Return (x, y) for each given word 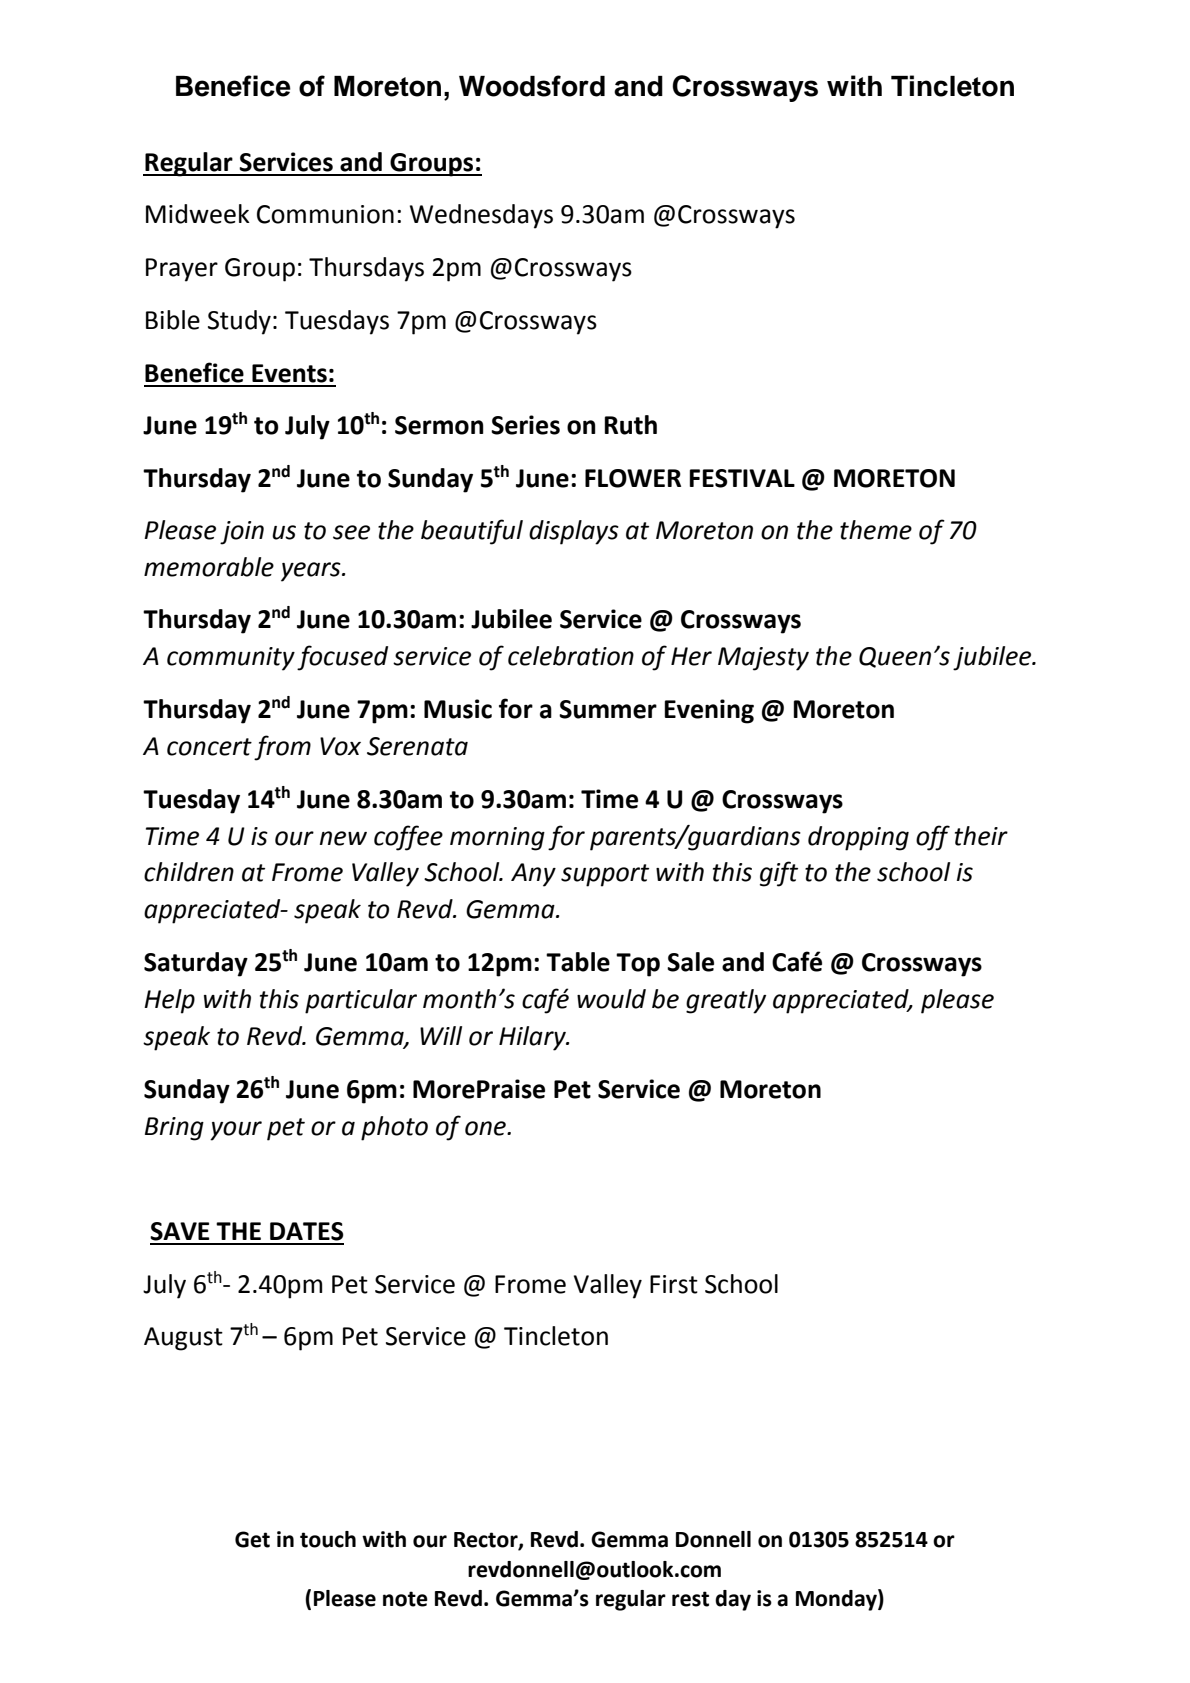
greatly (726, 1001)
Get (252, 1539)
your (236, 1131)
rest (690, 1599)
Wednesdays (481, 216)
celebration (571, 656)
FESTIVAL (742, 478)
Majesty (763, 659)
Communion (325, 214)
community (231, 659)
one (486, 1128)
